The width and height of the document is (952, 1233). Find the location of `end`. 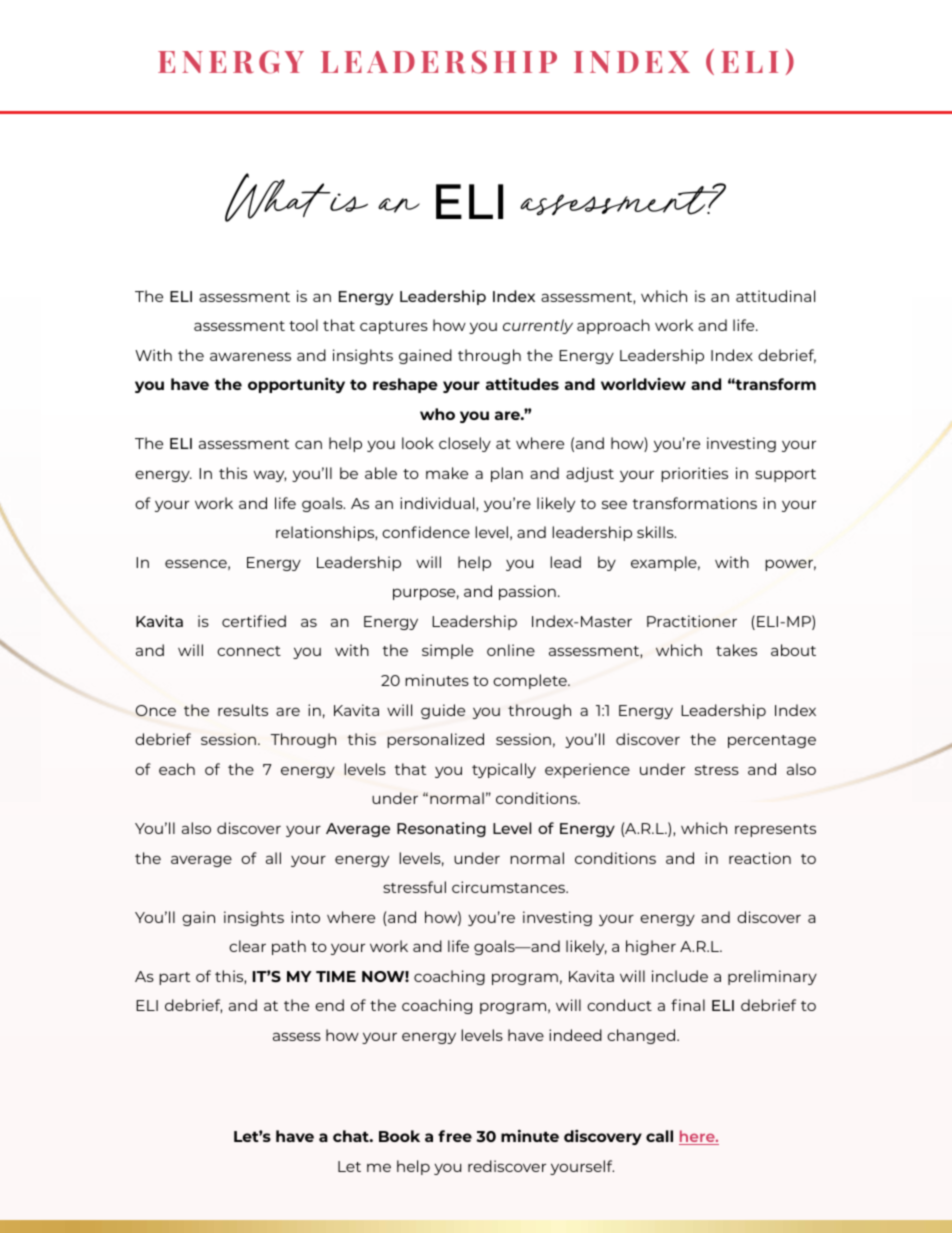

end is located at coordinates (329, 1005).
